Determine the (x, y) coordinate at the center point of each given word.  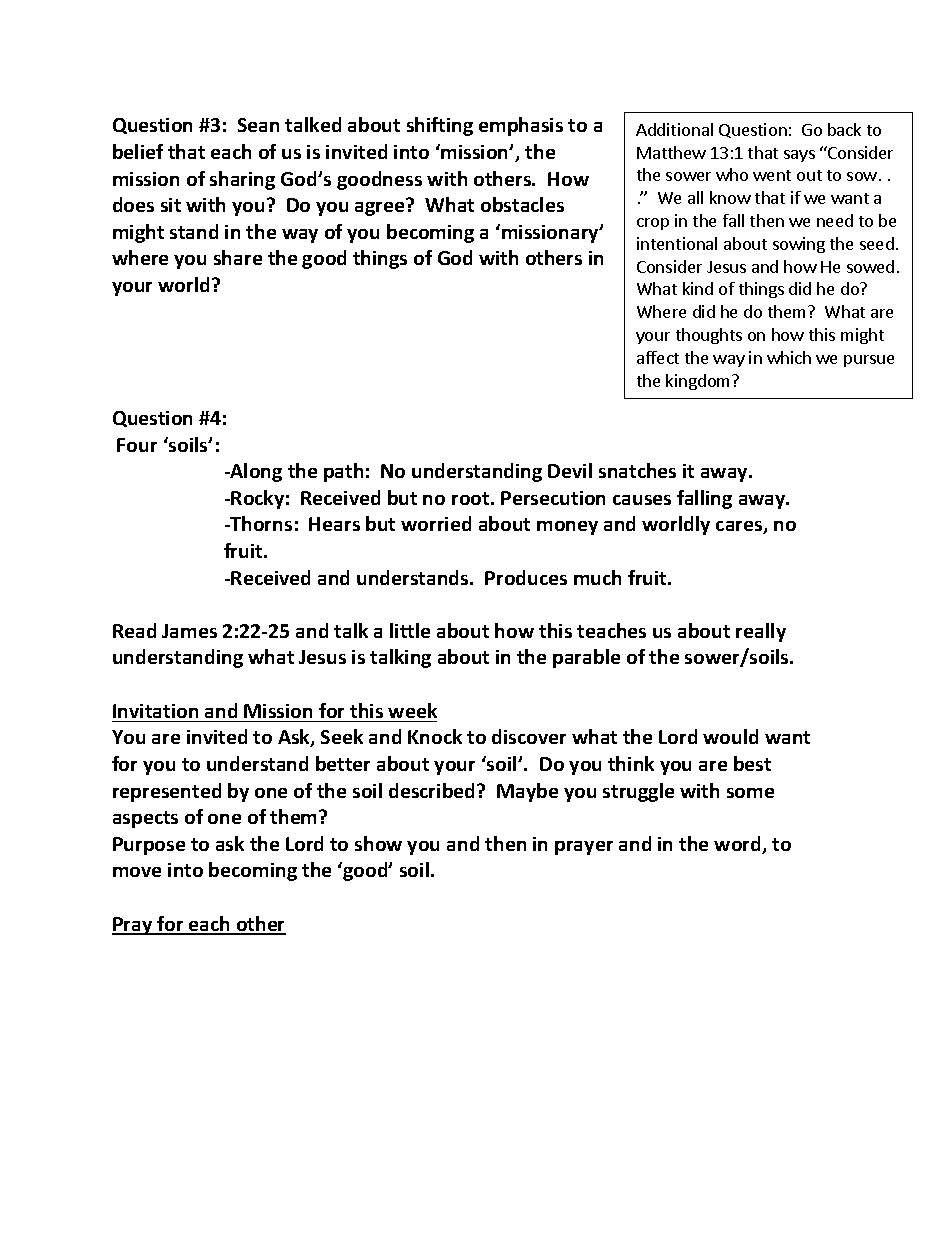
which (789, 357)
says (799, 156)
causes (642, 500)
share (238, 257)
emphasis (521, 126)
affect (658, 357)
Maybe (527, 792)
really (761, 632)
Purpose (149, 846)
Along (255, 472)
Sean (258, 125)
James (189, 631)
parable (586, 658)
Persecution (553, 498)
